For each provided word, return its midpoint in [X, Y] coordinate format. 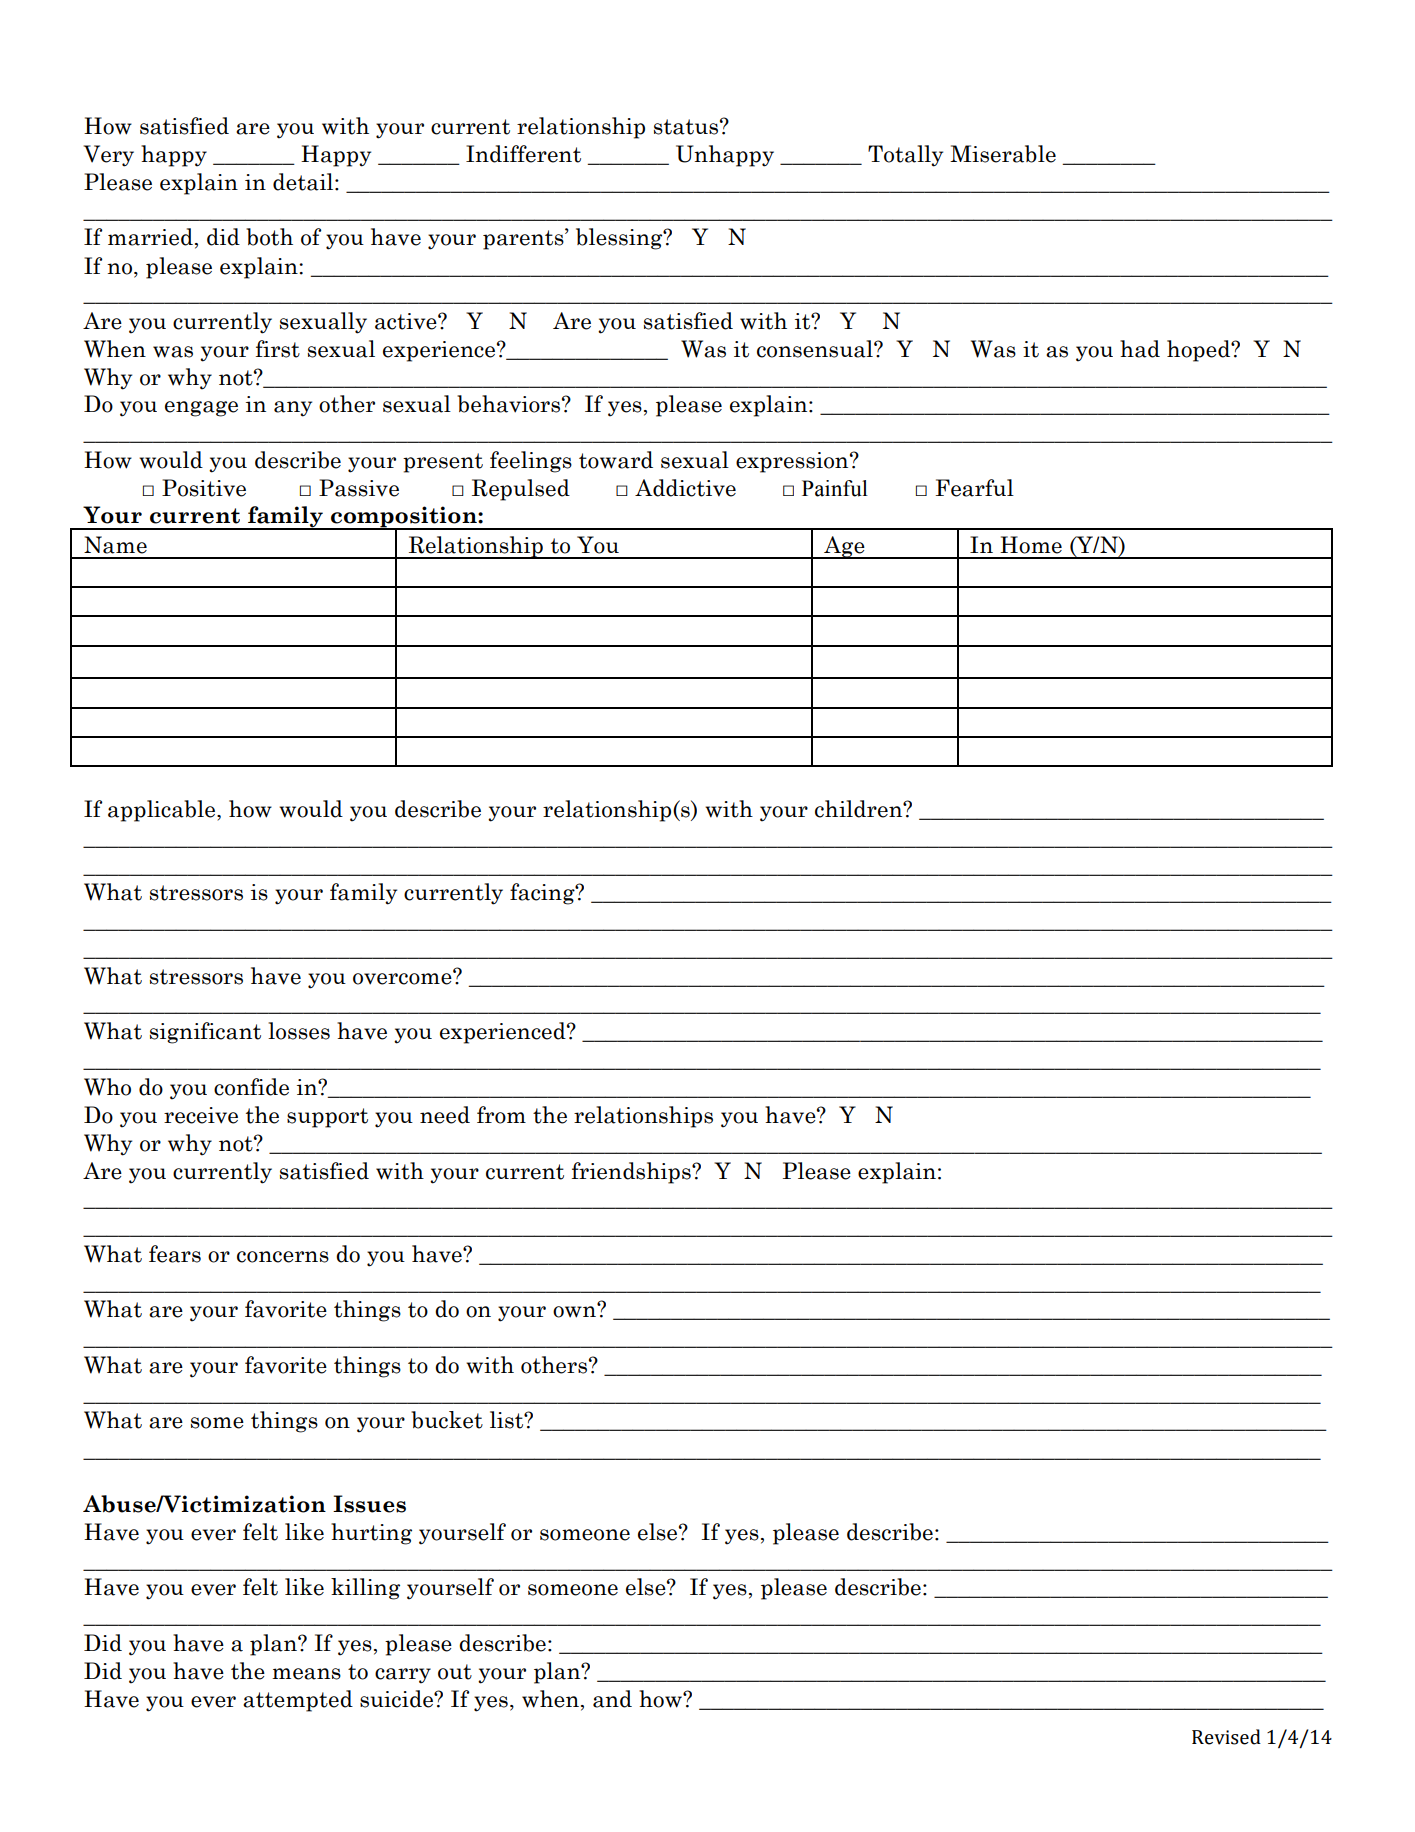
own [575, 1311]
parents [524, 239]
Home [1031, 545]
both [269, 237]
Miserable [1003, 154]
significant [205, 1033]
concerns [283, 1257]
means [306, 1674]
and [612, 1699]
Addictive [685, 488]
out [455, 1672]
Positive [204, 488]
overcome [403, 978]
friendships [632, 1173]
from [501, 1115]
